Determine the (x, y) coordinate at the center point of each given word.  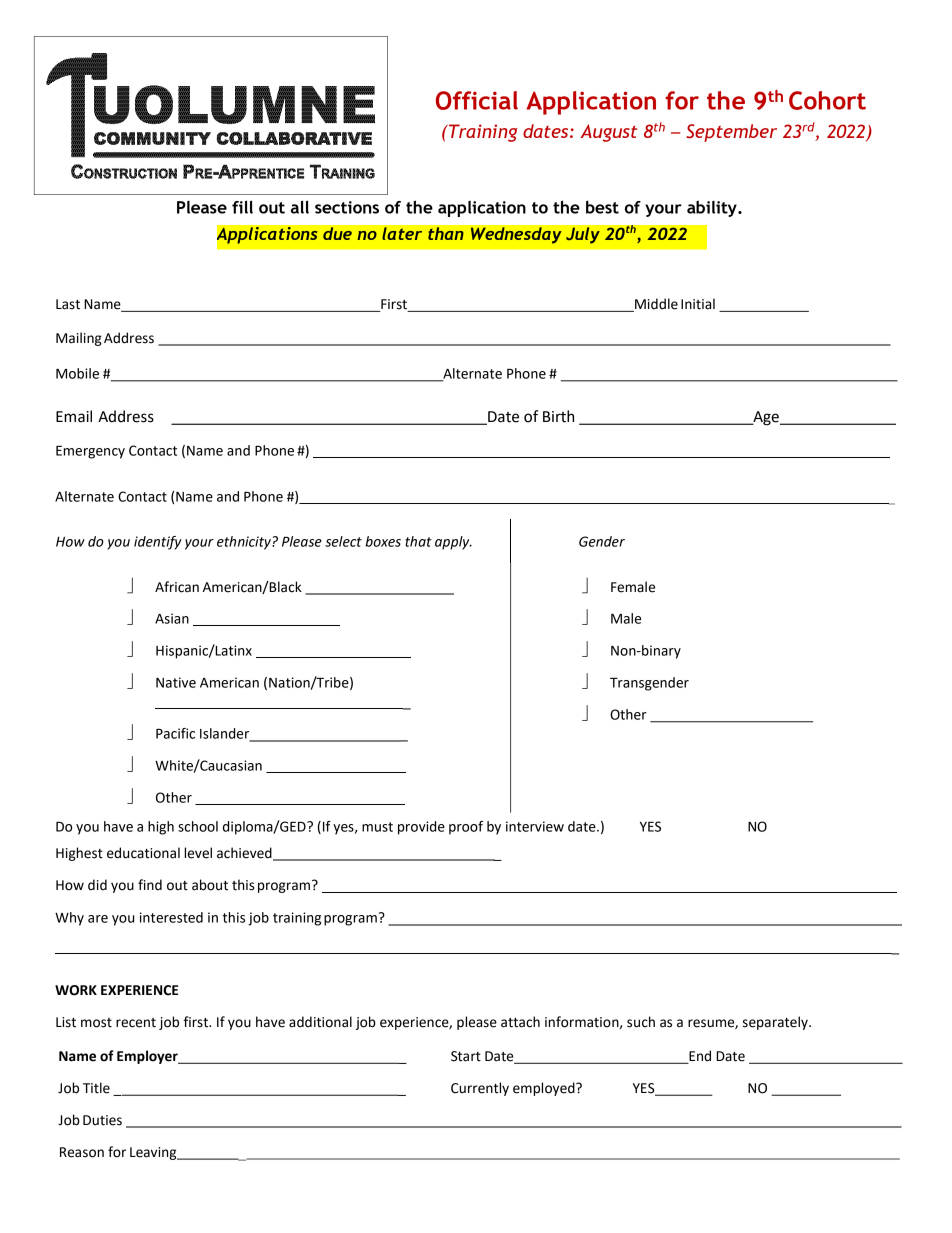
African (177, 587)
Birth (558, 416)
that (418, 541)
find (150, 885)
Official (477, 100)
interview (535, 826)
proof (466, 828)
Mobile (77, 373)
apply (453, 543)
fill (242, 207)
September (731, 133)
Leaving (154, 1153)
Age (766, 418)
